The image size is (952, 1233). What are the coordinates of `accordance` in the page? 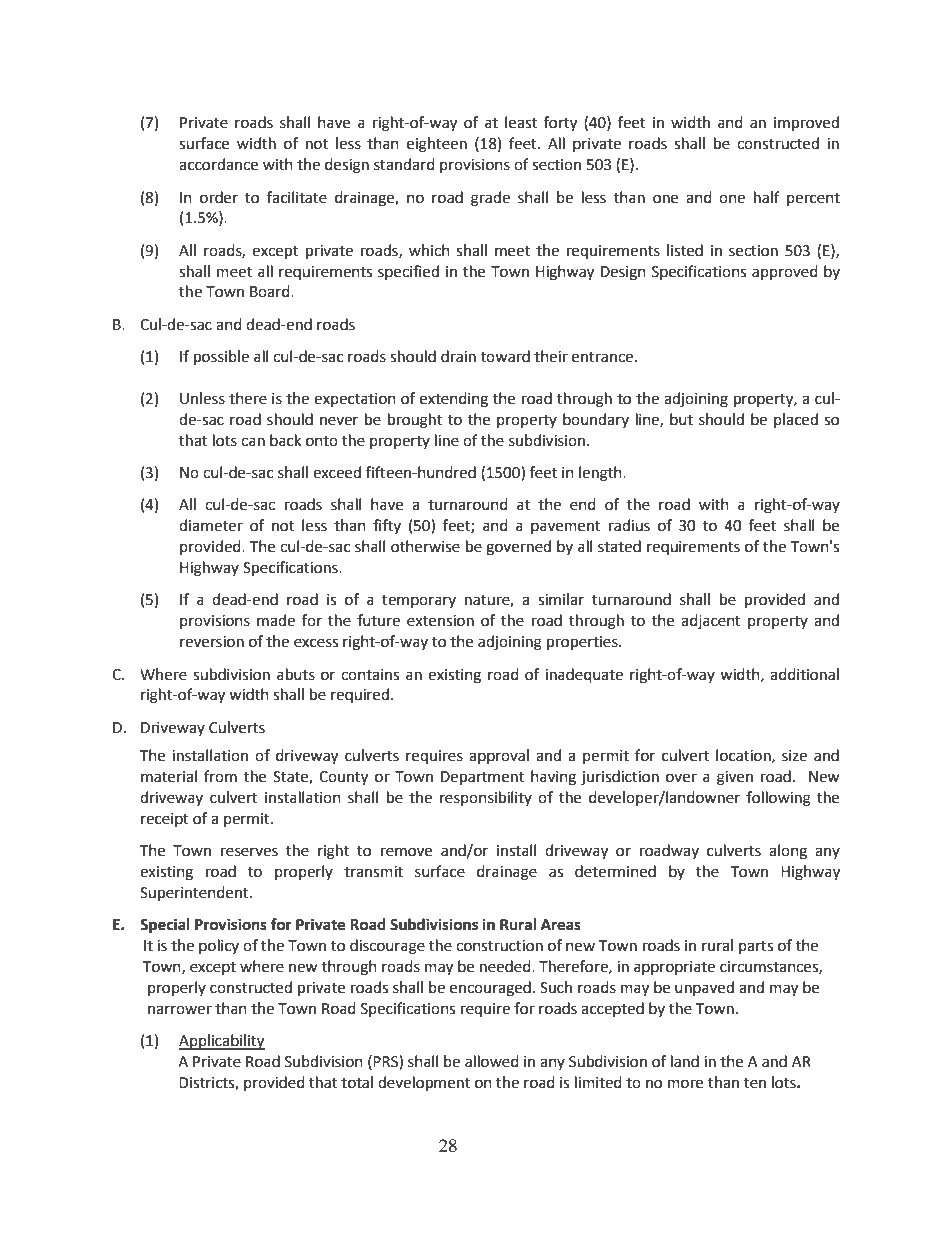 It's located at (218, 164).
